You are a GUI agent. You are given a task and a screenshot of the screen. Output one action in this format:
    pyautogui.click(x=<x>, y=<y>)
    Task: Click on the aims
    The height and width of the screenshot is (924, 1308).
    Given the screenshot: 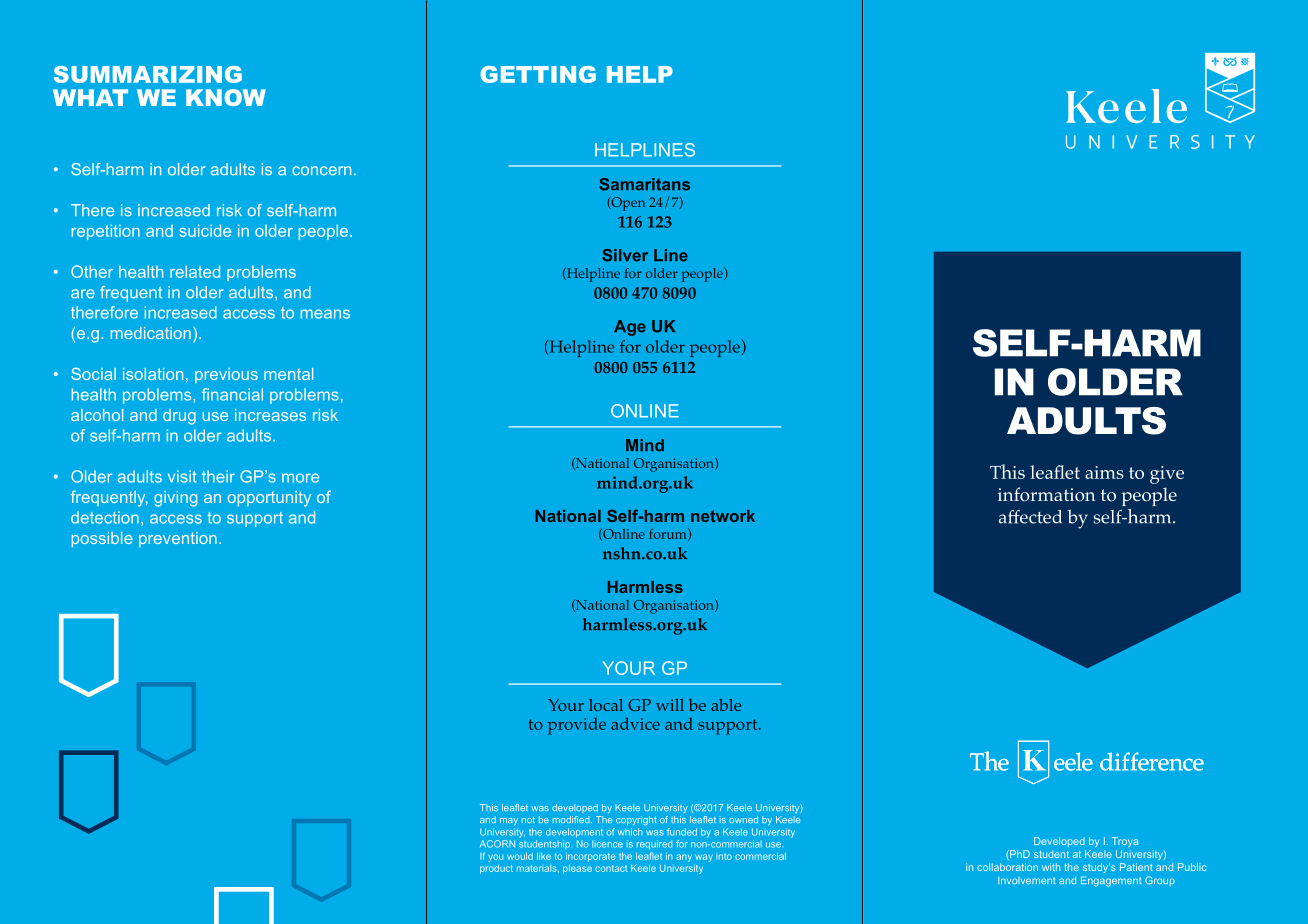 What is the action you would take?
    pyautogui.click(x=1104, y=472)
